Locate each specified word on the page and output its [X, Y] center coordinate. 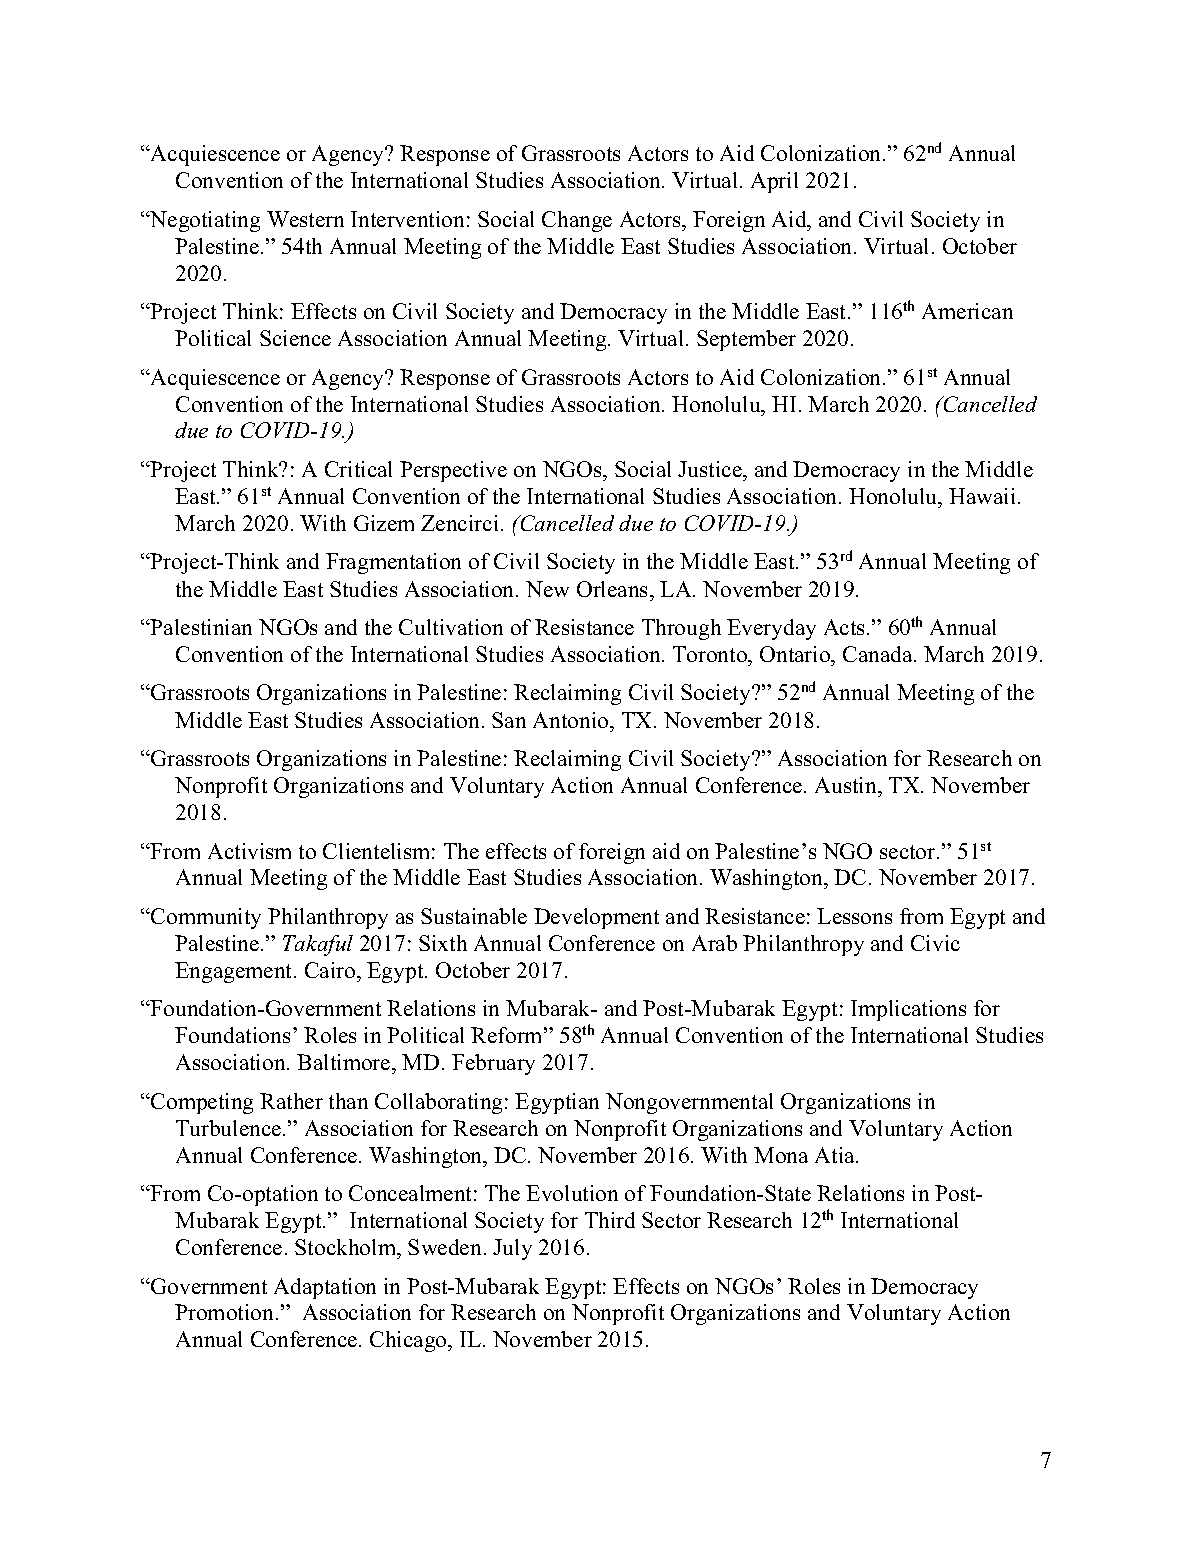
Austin [847, 785]
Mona [781, 1155]
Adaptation [325, 1288]
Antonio [572, 720]
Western [305, 219]
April [774, 182]
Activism [249, 851]
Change [577, 221]
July [512, 1249]
